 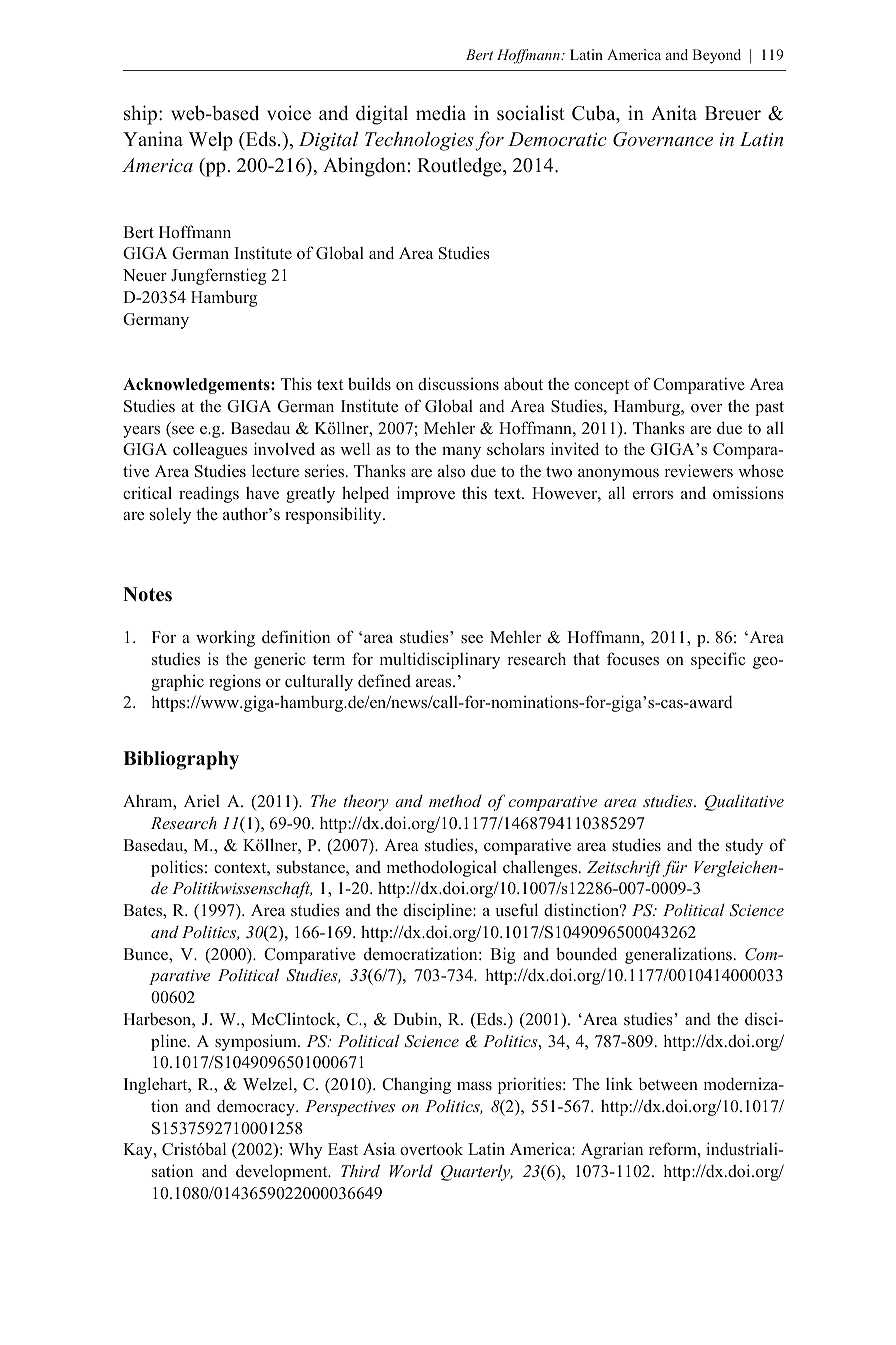 I want to click on colleagues, so click(x=210, y=450).
